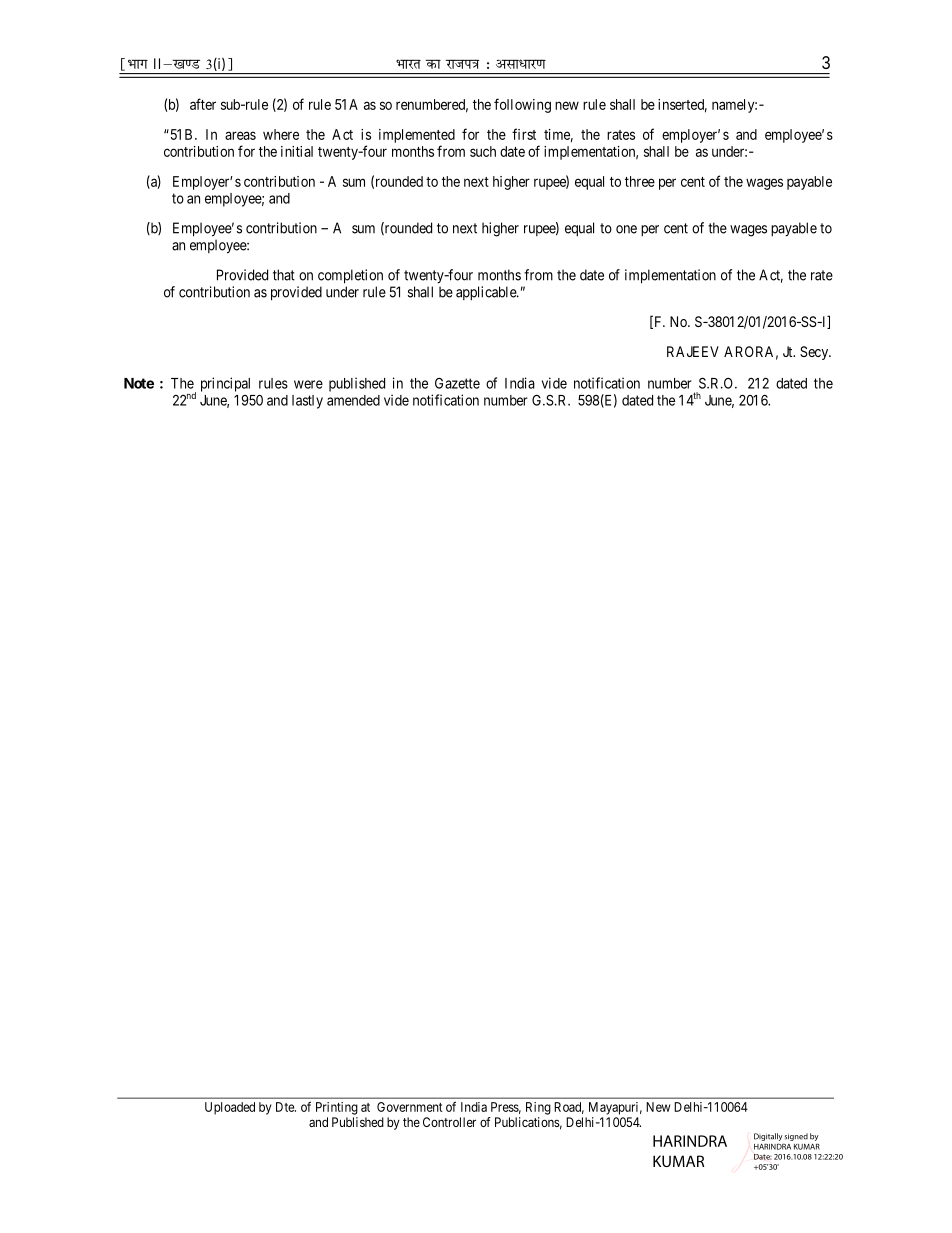 This screenshot has height=1233, width=952. I want to click on Uploaded, so click(230, 1108).
